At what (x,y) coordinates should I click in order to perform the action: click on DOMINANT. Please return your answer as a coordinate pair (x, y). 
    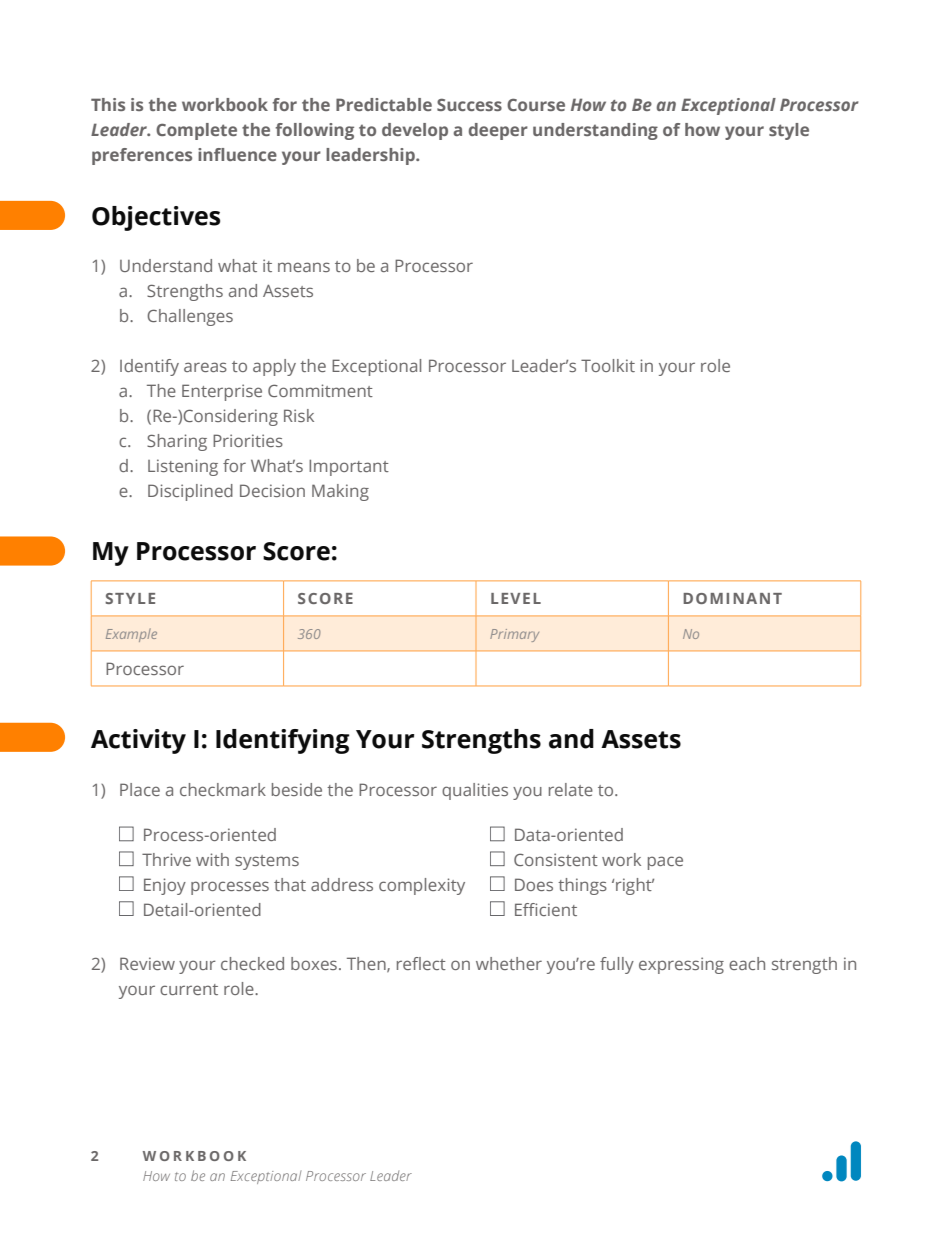
    Looking at the image, I should click on (732, 598).
